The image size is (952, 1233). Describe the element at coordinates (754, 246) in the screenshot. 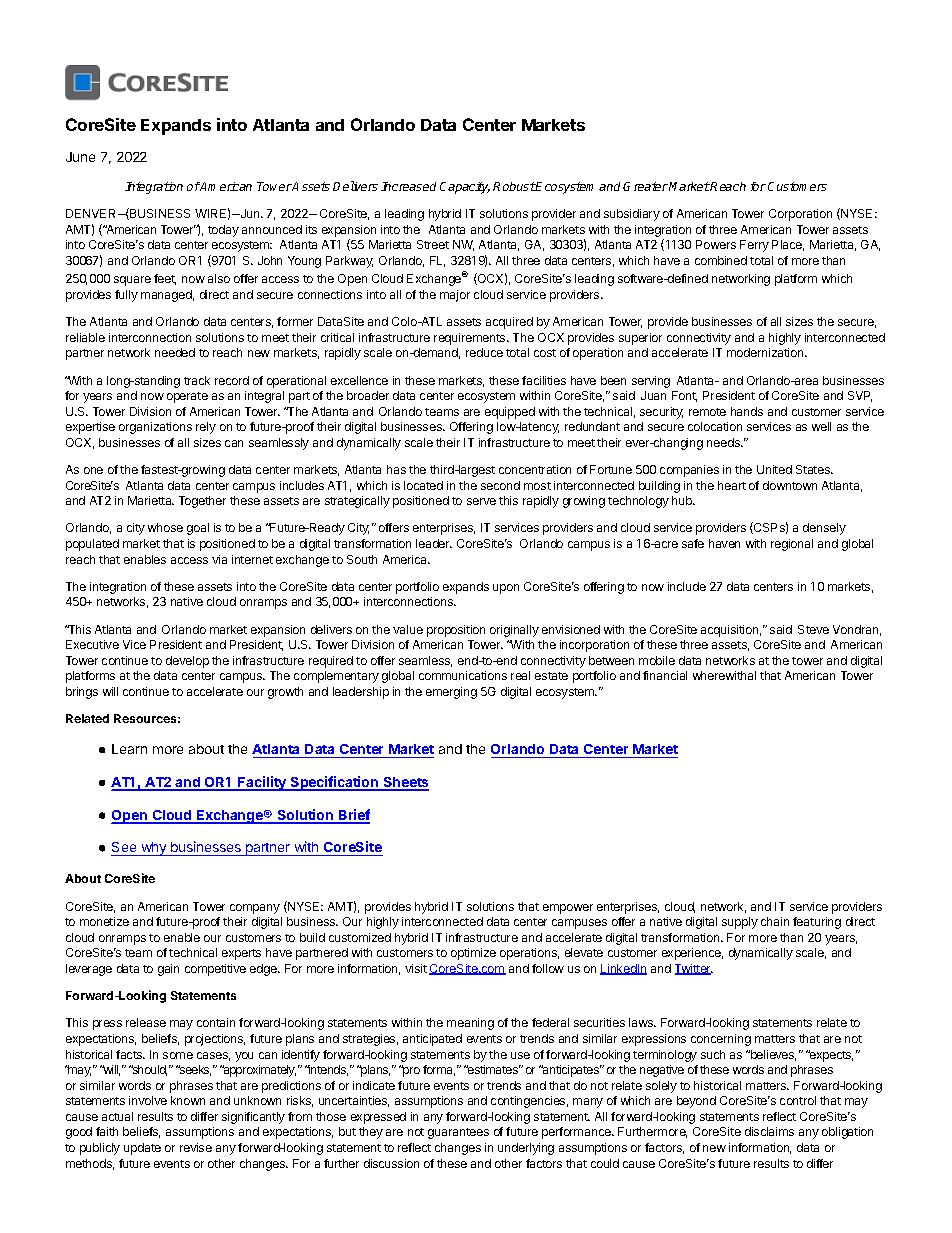

I see `Ferry` at that location.
